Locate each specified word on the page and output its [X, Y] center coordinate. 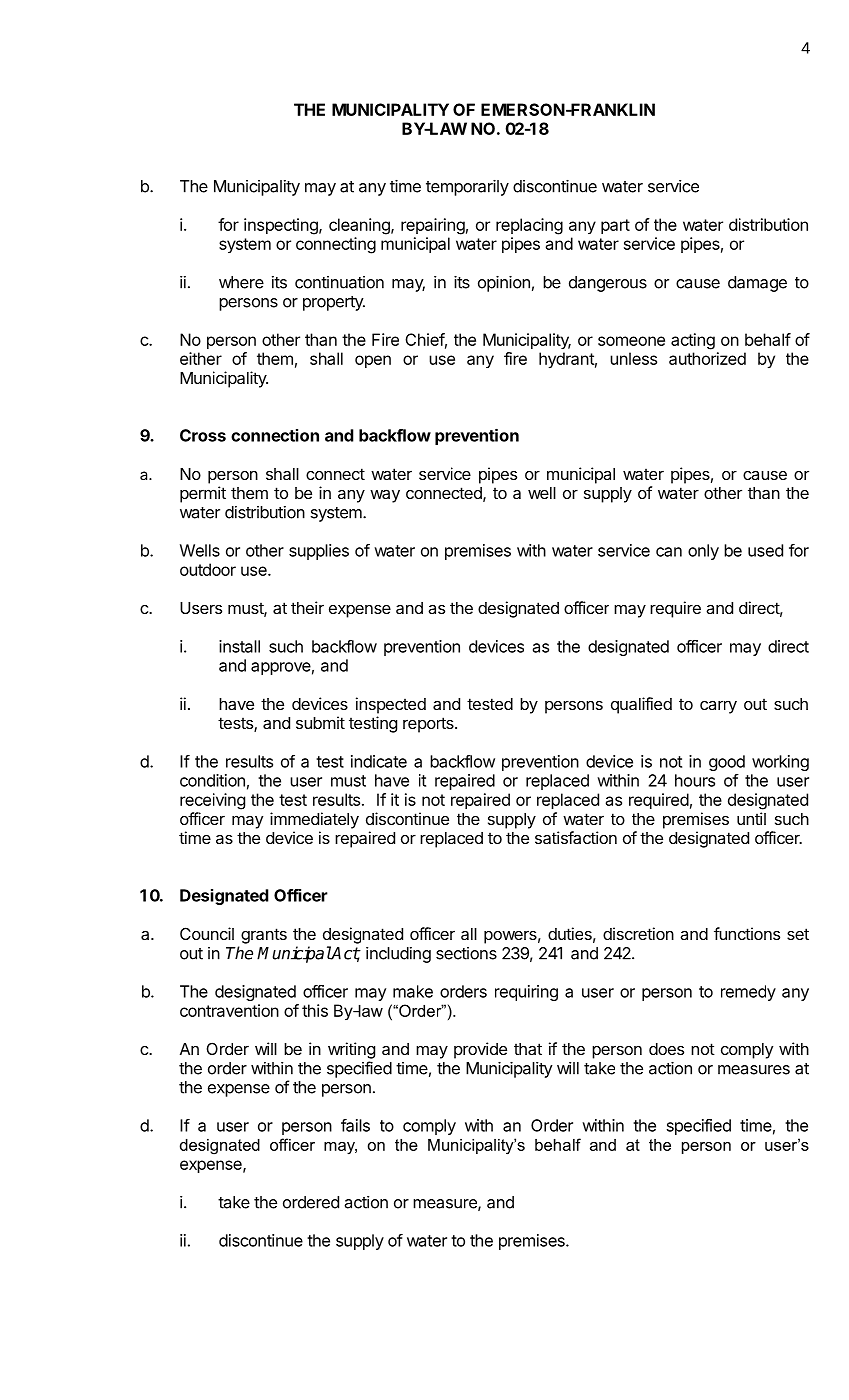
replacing [529, 226]
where [241, 282]
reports [429, 725]
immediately [314, 820]
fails [355, 1125]
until [751, 818]
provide [480, 1050]
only [703, 552]
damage [757, 284]
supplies [319, 552]
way [385, 496]
